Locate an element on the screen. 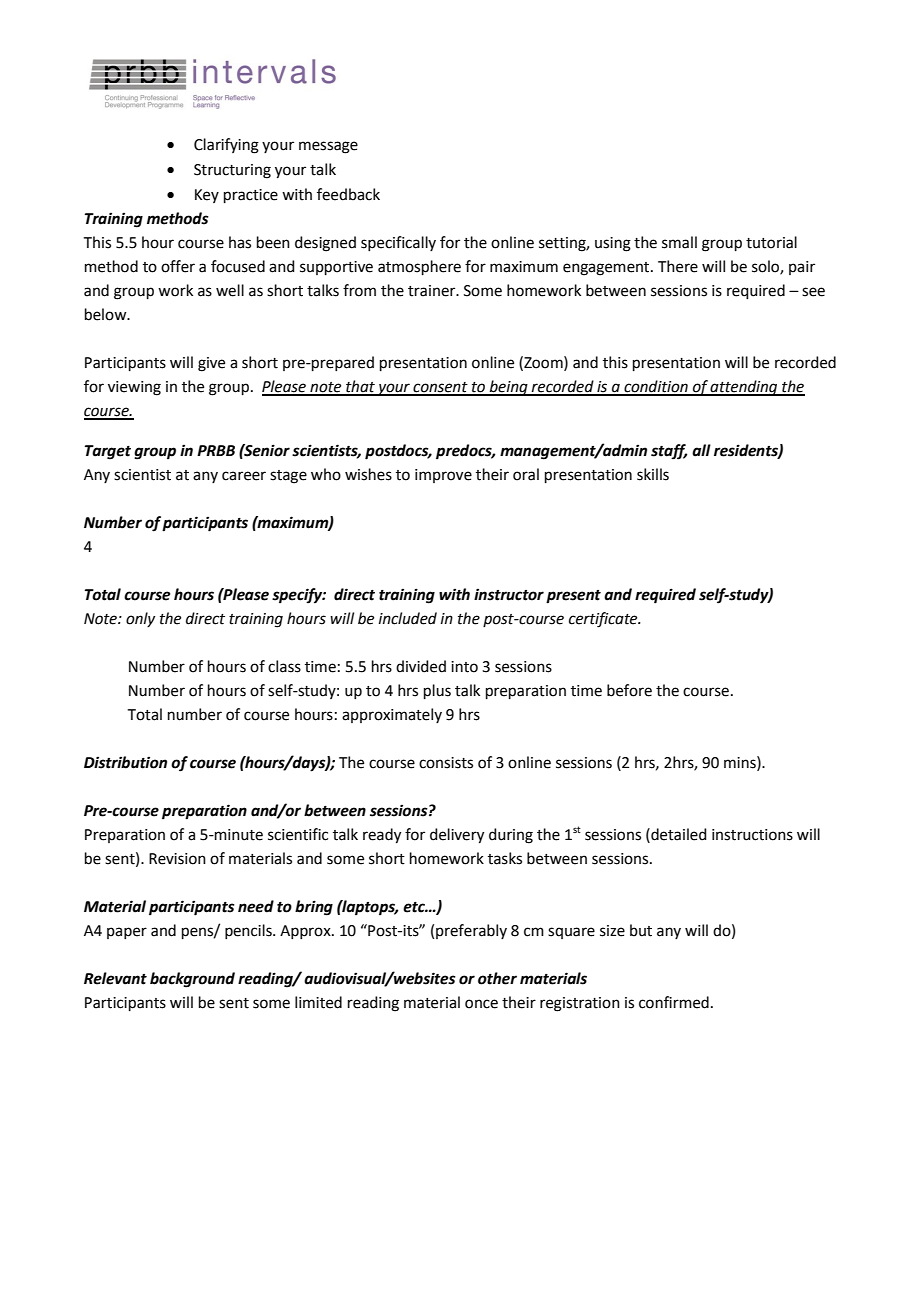 The height and width of the screenshot is (1308, 924). attending is located at coordinates (744, 388).
